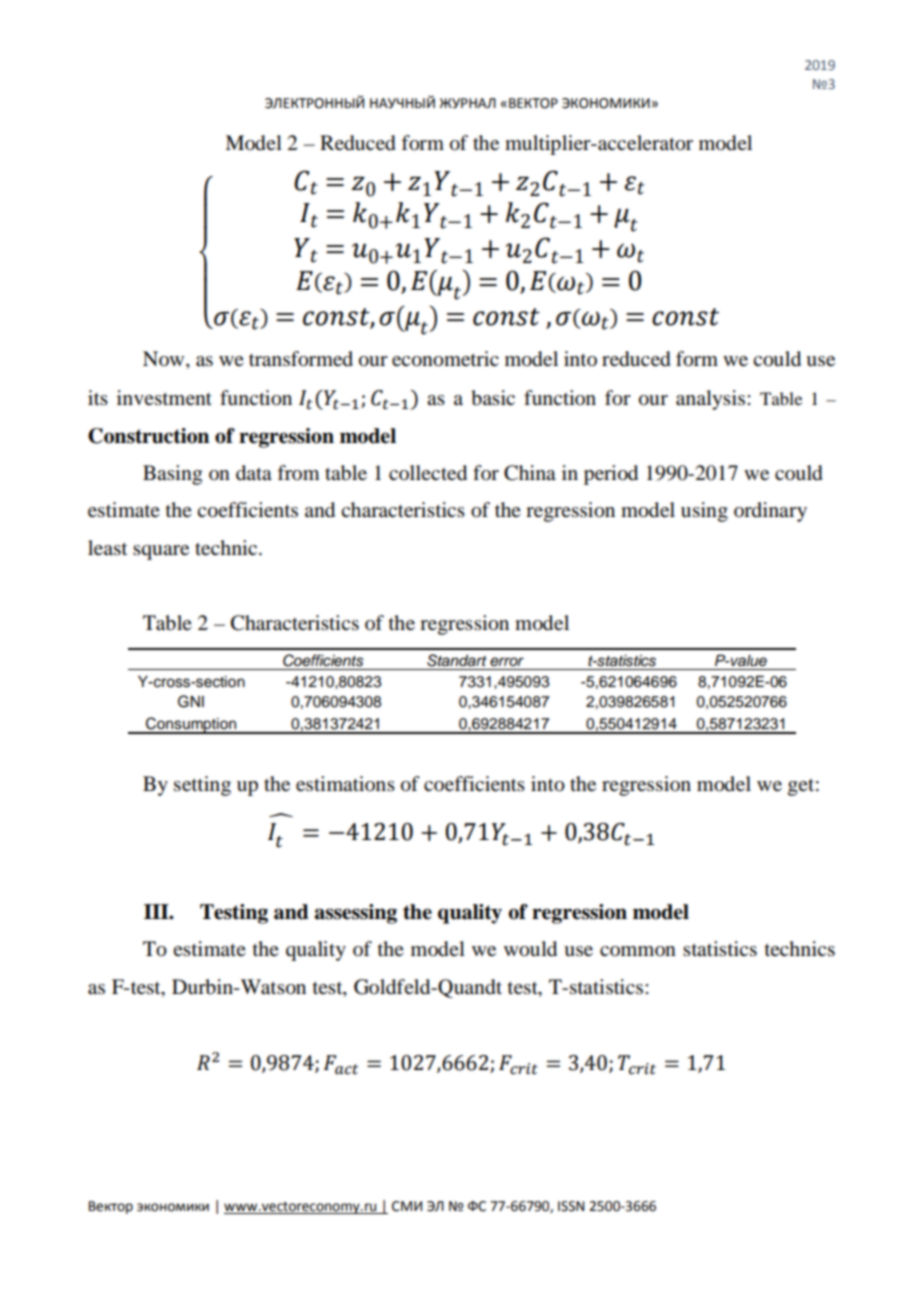 The height and width of the screenshot is (1308, 924). I want to click on analysis, so click(710, 400).
